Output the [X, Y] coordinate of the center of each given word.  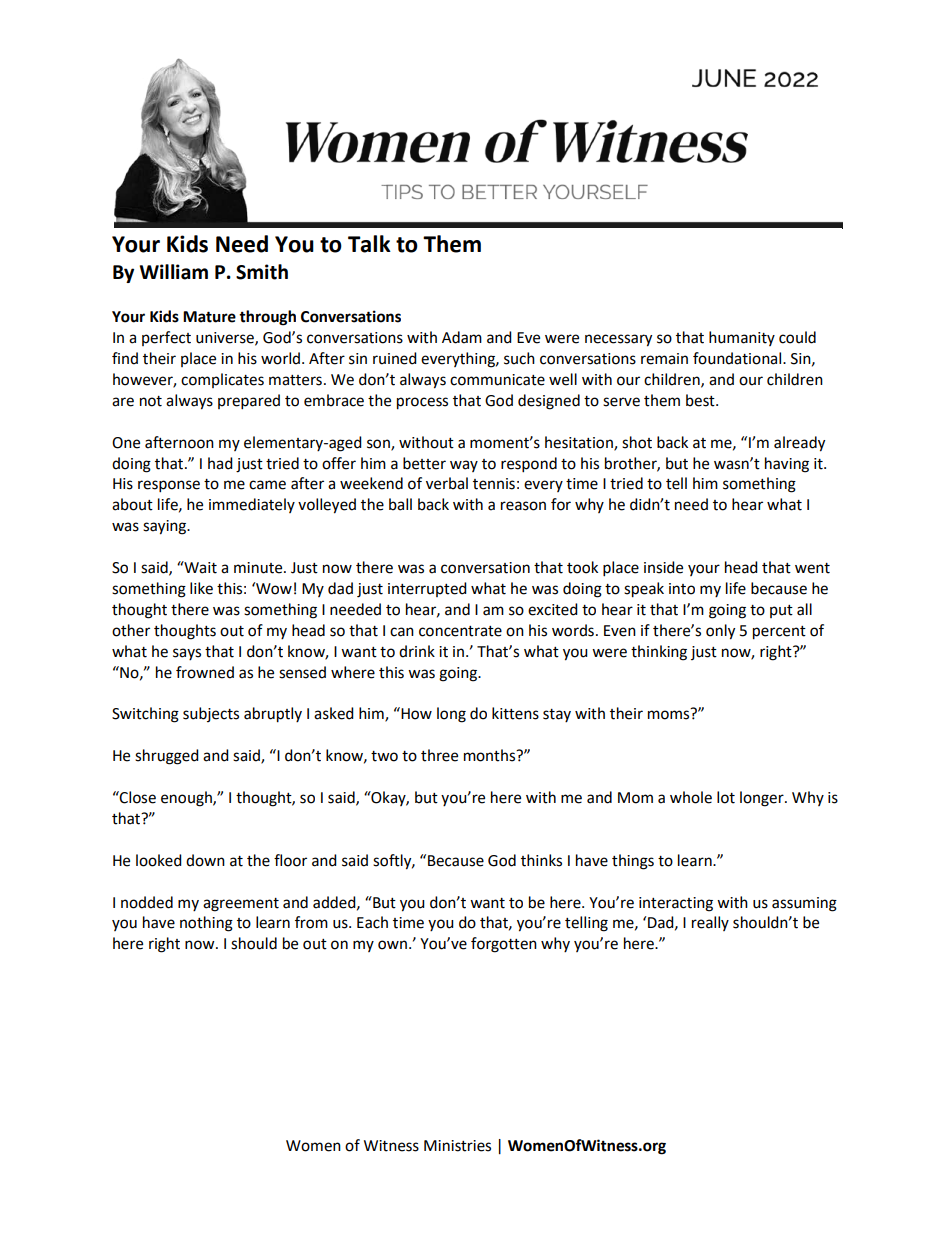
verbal [447, 483]
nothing [206, 924]
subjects [211, 714]
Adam [462, 337]
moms [668, 715]
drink [417, 651]
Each [372, 922]
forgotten [504, 945]
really [710, 923]
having [787, 465]
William [174, 272]
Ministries [457, 1146]
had [220, 463]
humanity [742, 338]
